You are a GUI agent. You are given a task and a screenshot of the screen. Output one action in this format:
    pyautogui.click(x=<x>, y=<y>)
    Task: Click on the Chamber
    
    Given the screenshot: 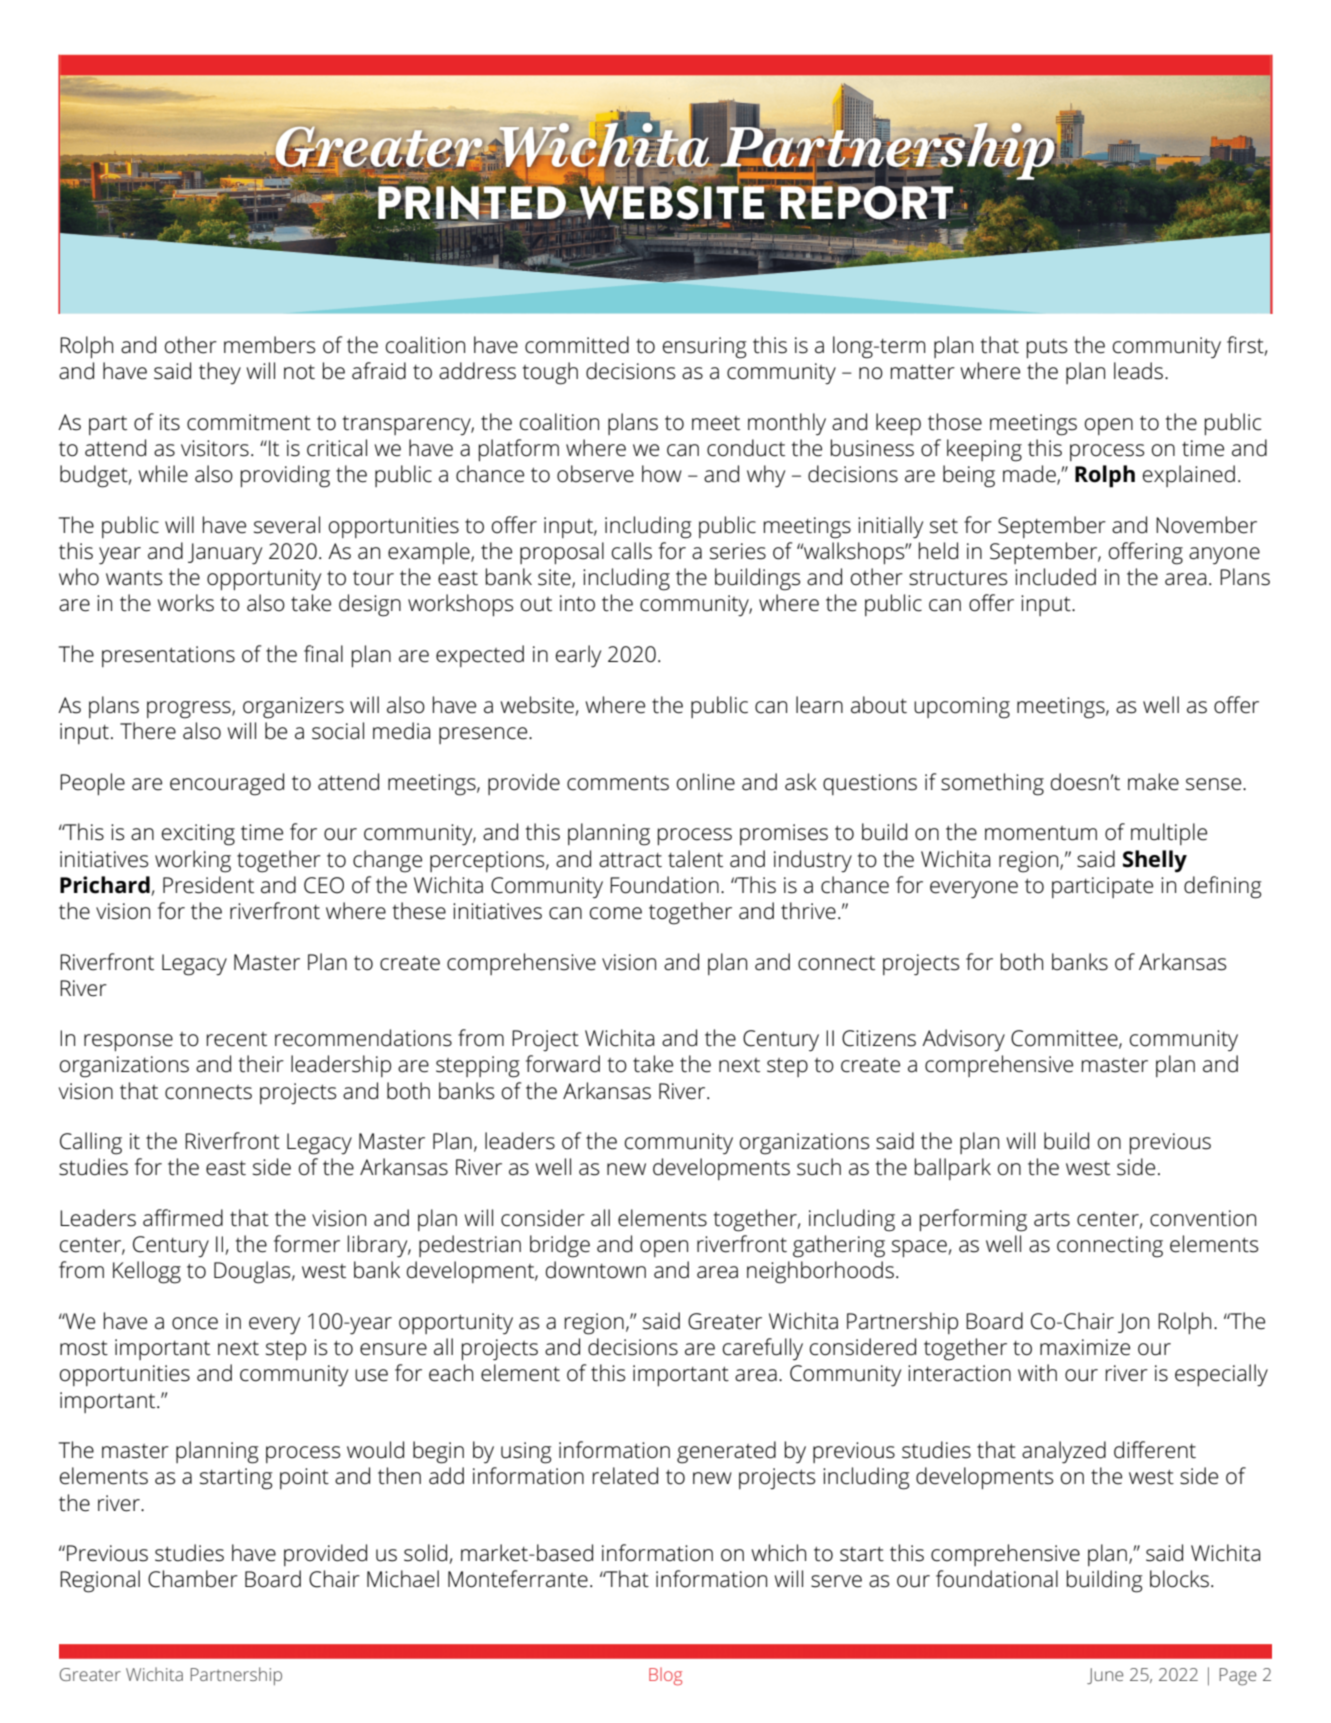 What is the action you would take?
    pyautogui.click(x=193, y=1579)
